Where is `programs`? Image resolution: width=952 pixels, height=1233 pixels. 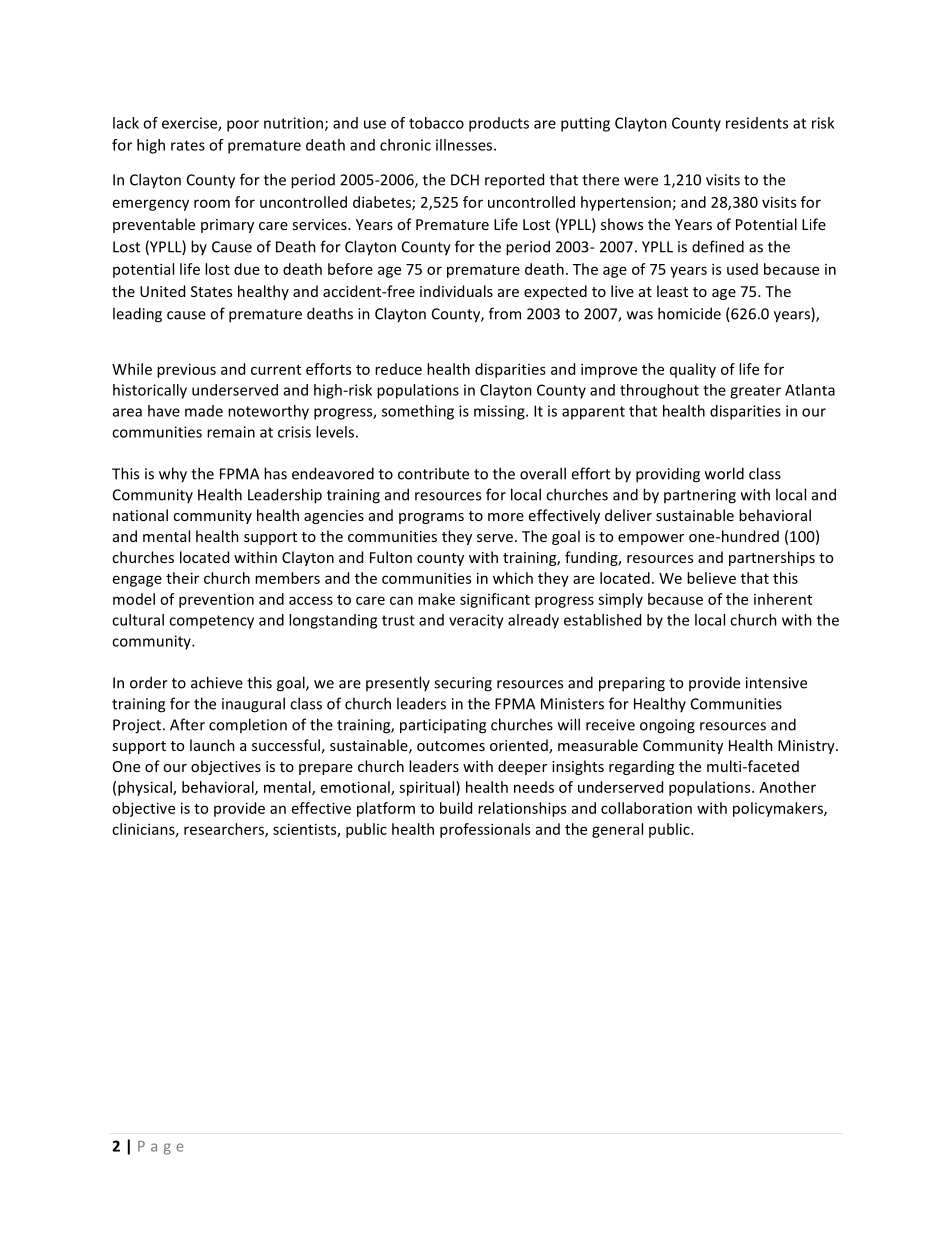 programs is located at coordinates (431, 518).
